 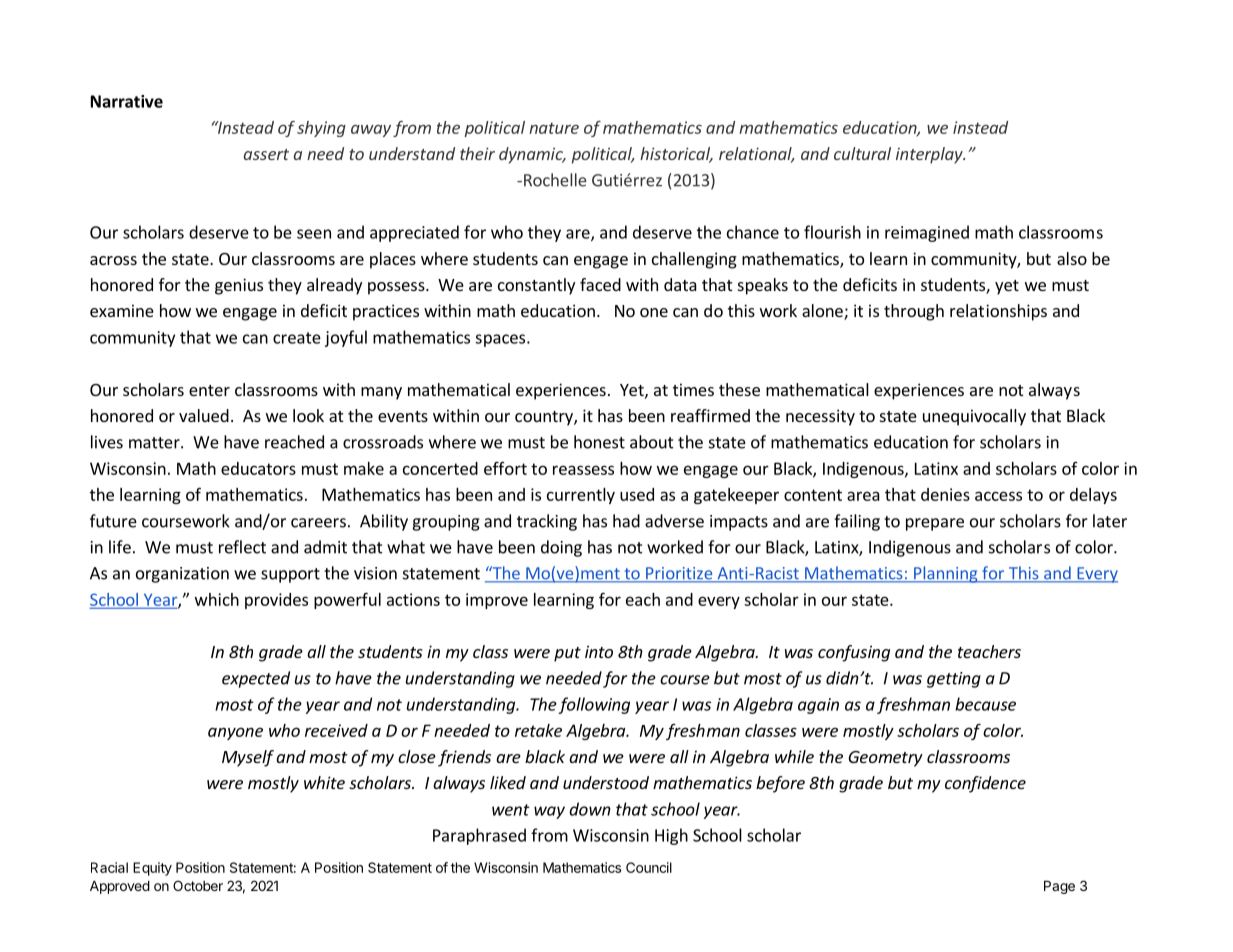 What do you see at coordinates (930, 155) in the screenshot?
I see `interplay` at bounding box center [930, 155].
